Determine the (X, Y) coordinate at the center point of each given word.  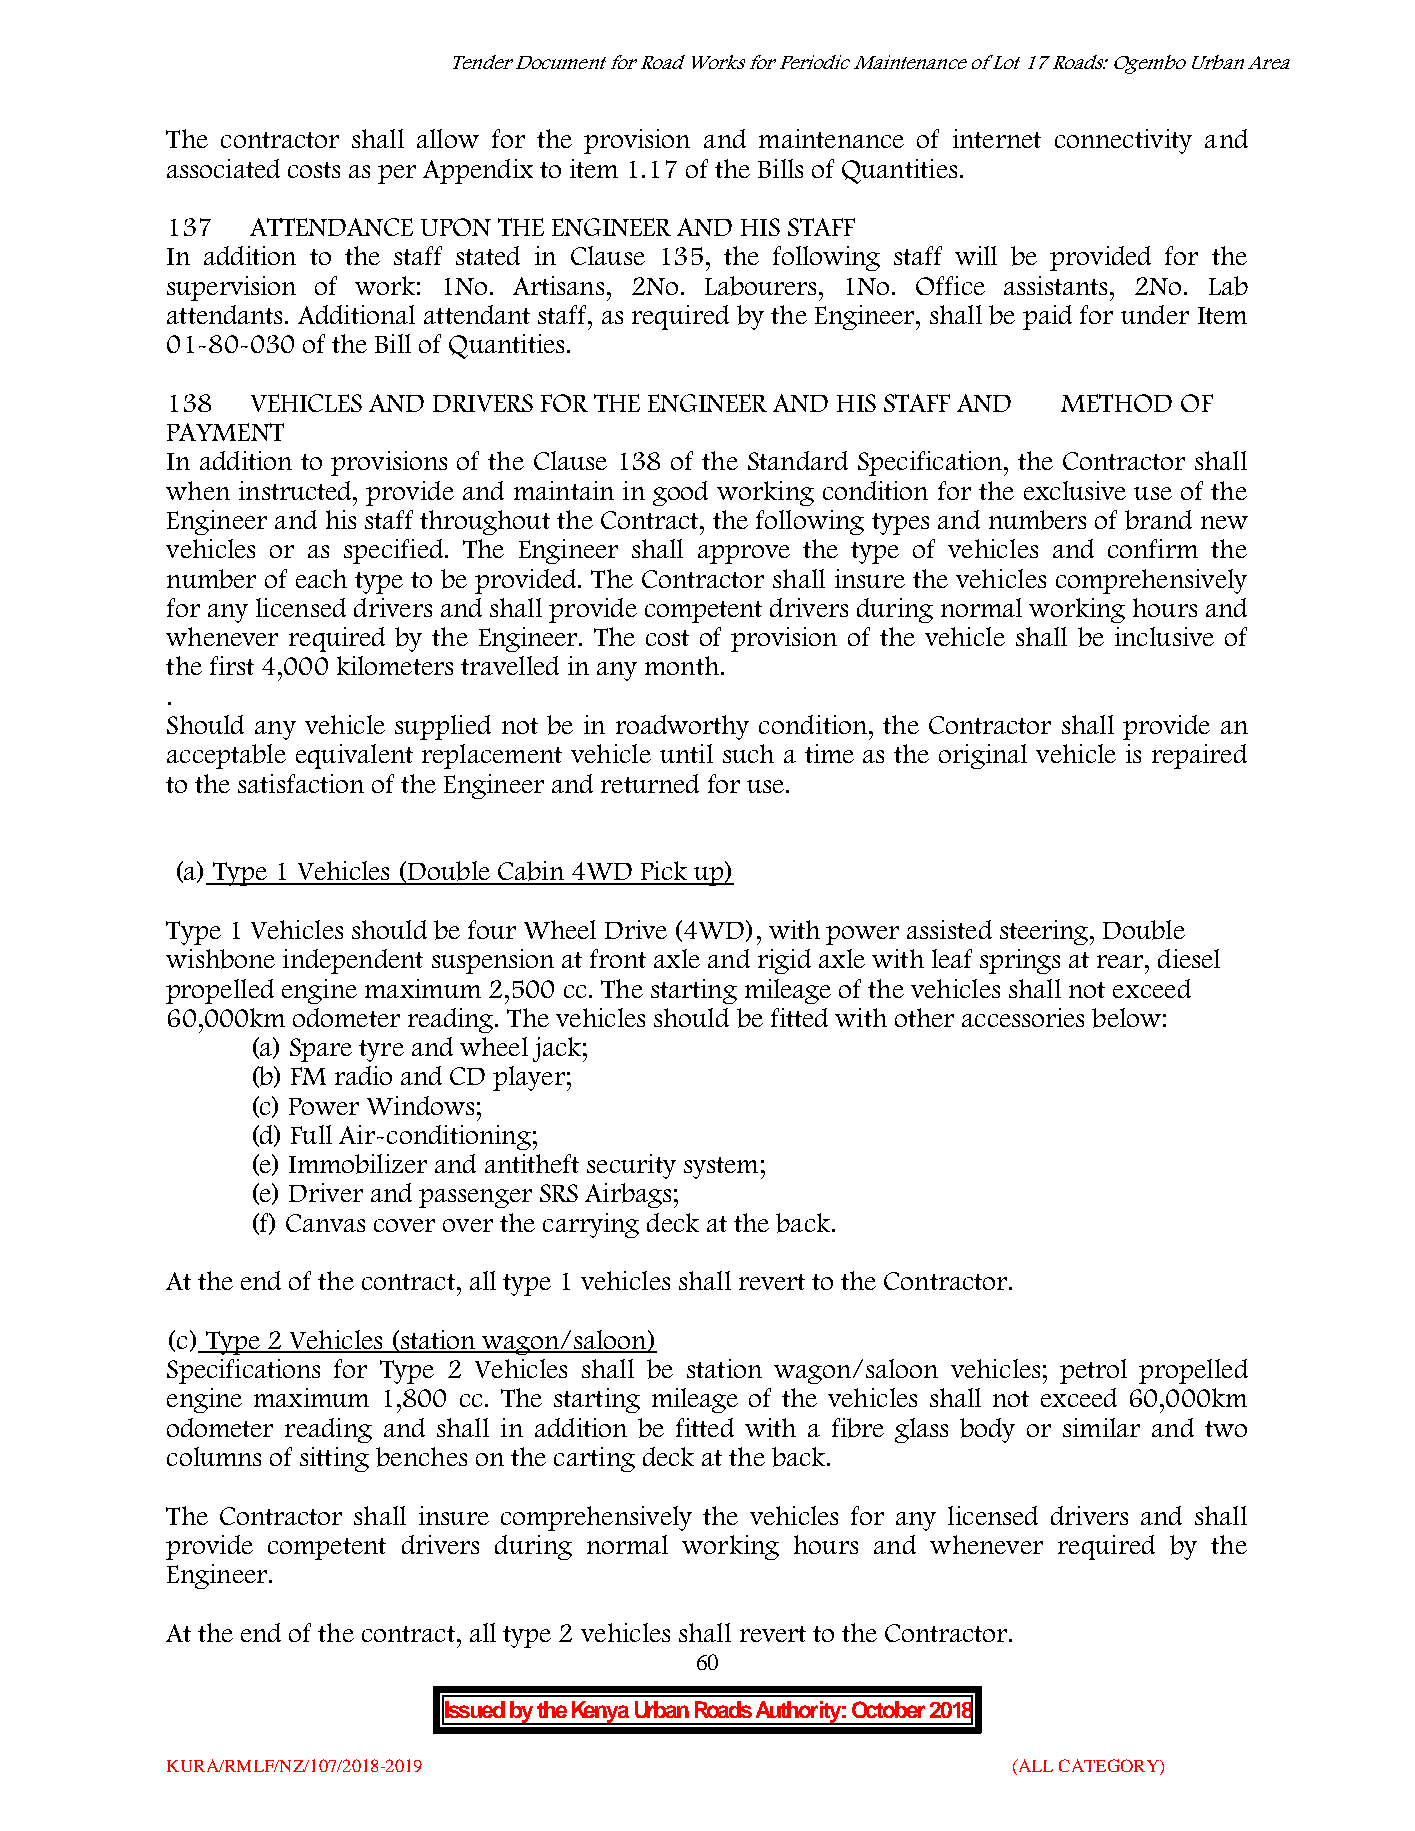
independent (353, 961)
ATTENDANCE (331, 227)
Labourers (762, 286)
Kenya (600, 1713)
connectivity (1123, 141)
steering (1045, 932)
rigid (784, 961)
